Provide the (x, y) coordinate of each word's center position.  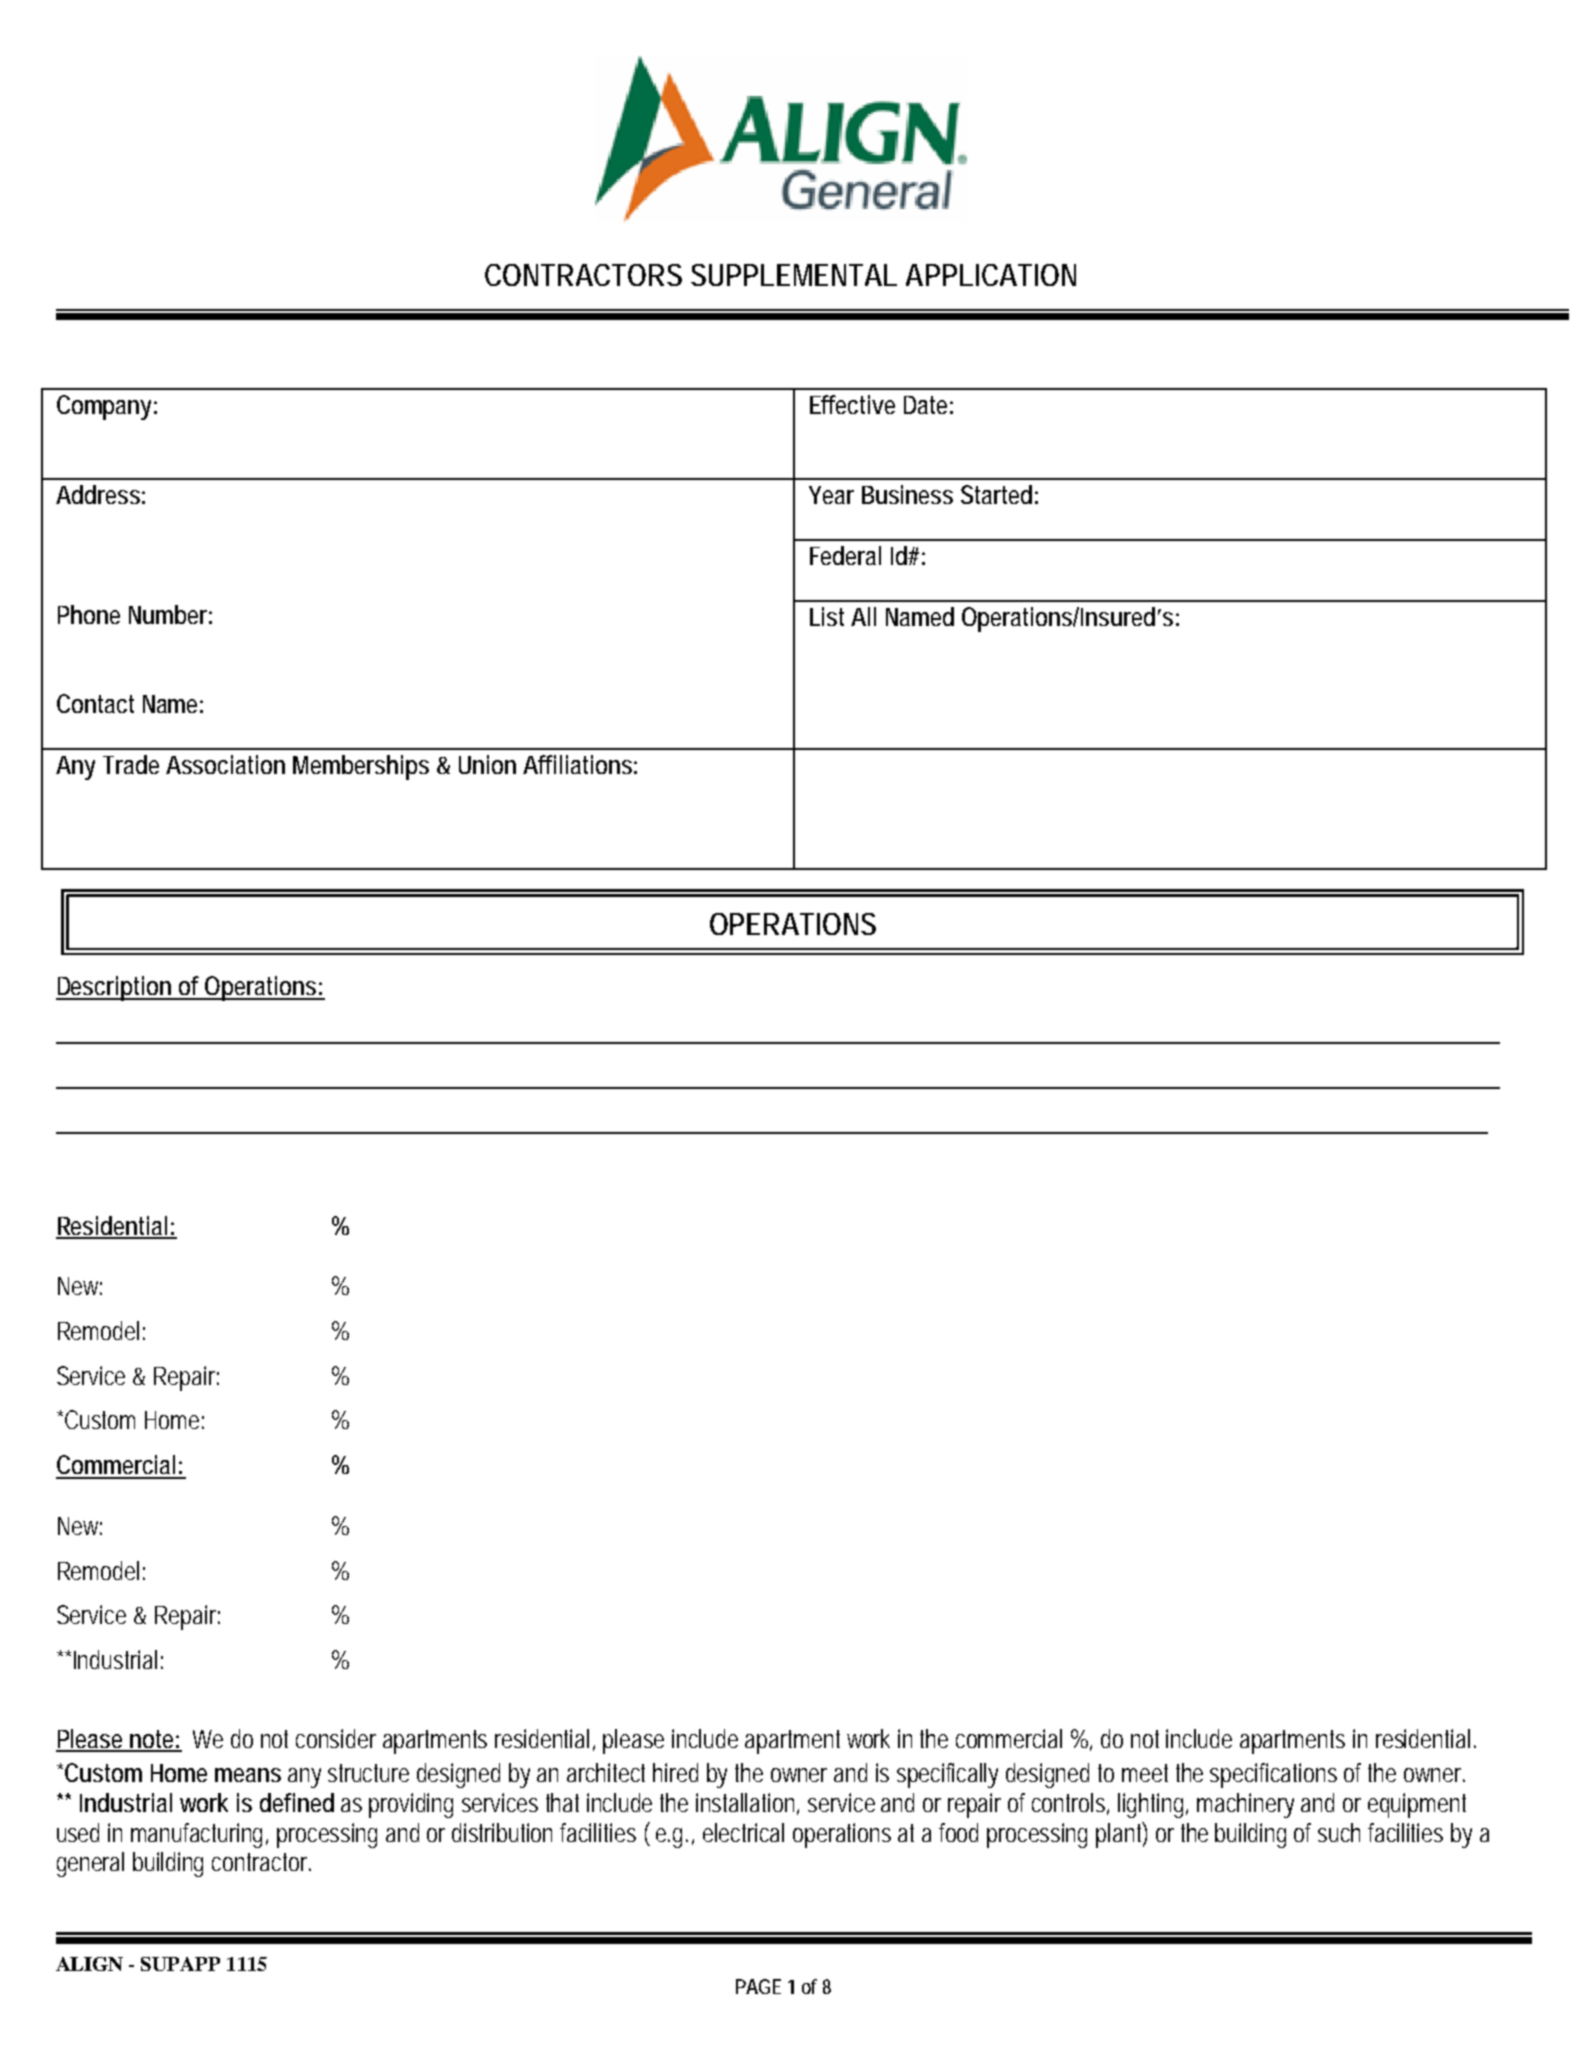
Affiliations (577, 764)
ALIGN (89, 1964)
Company (104, 407)
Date (925, 405)
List (827, 616)
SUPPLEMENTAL (793, 275)
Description (114, 988)
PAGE (758, 1986)
